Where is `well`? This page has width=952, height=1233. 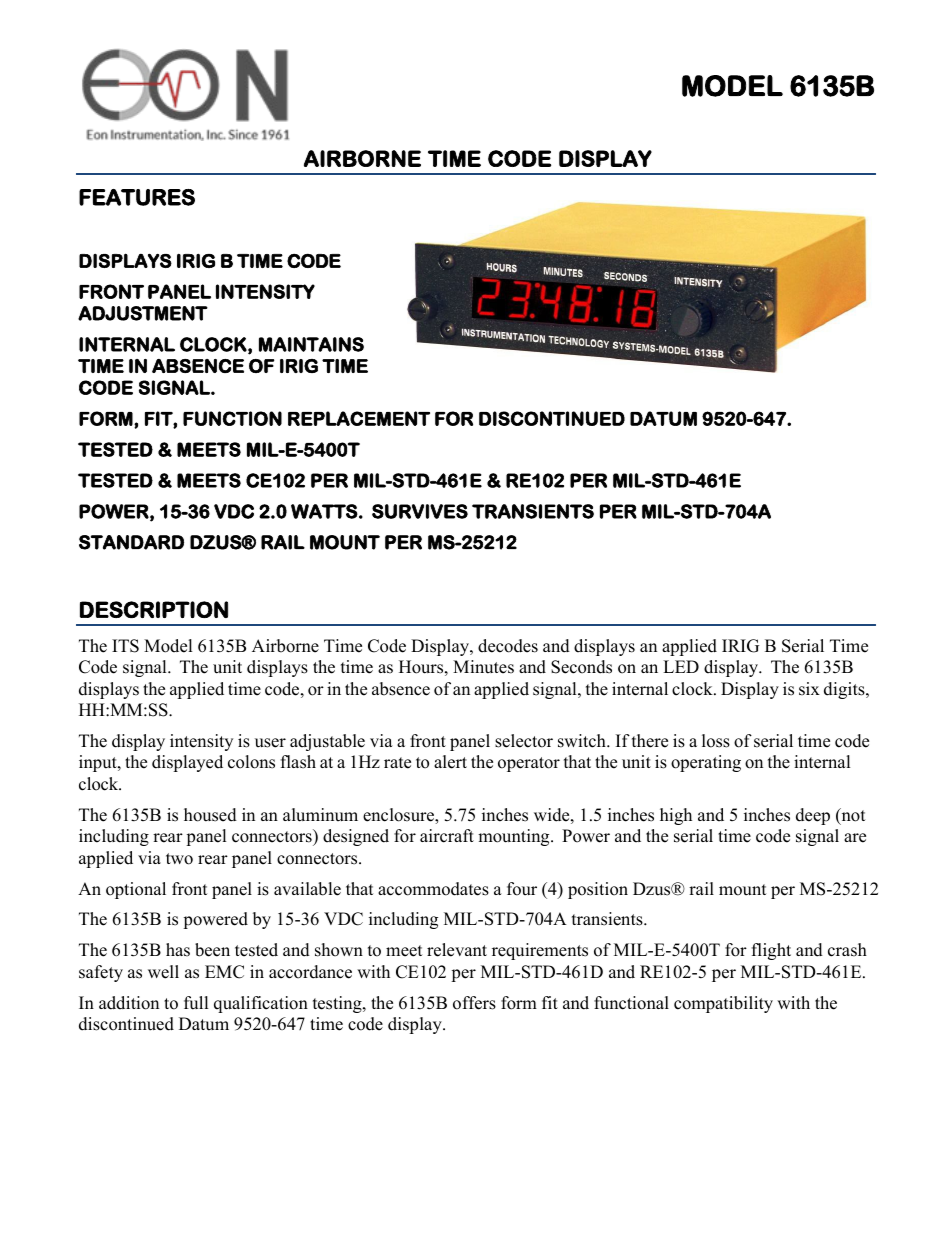
well is located at coordinates (163, 972).
